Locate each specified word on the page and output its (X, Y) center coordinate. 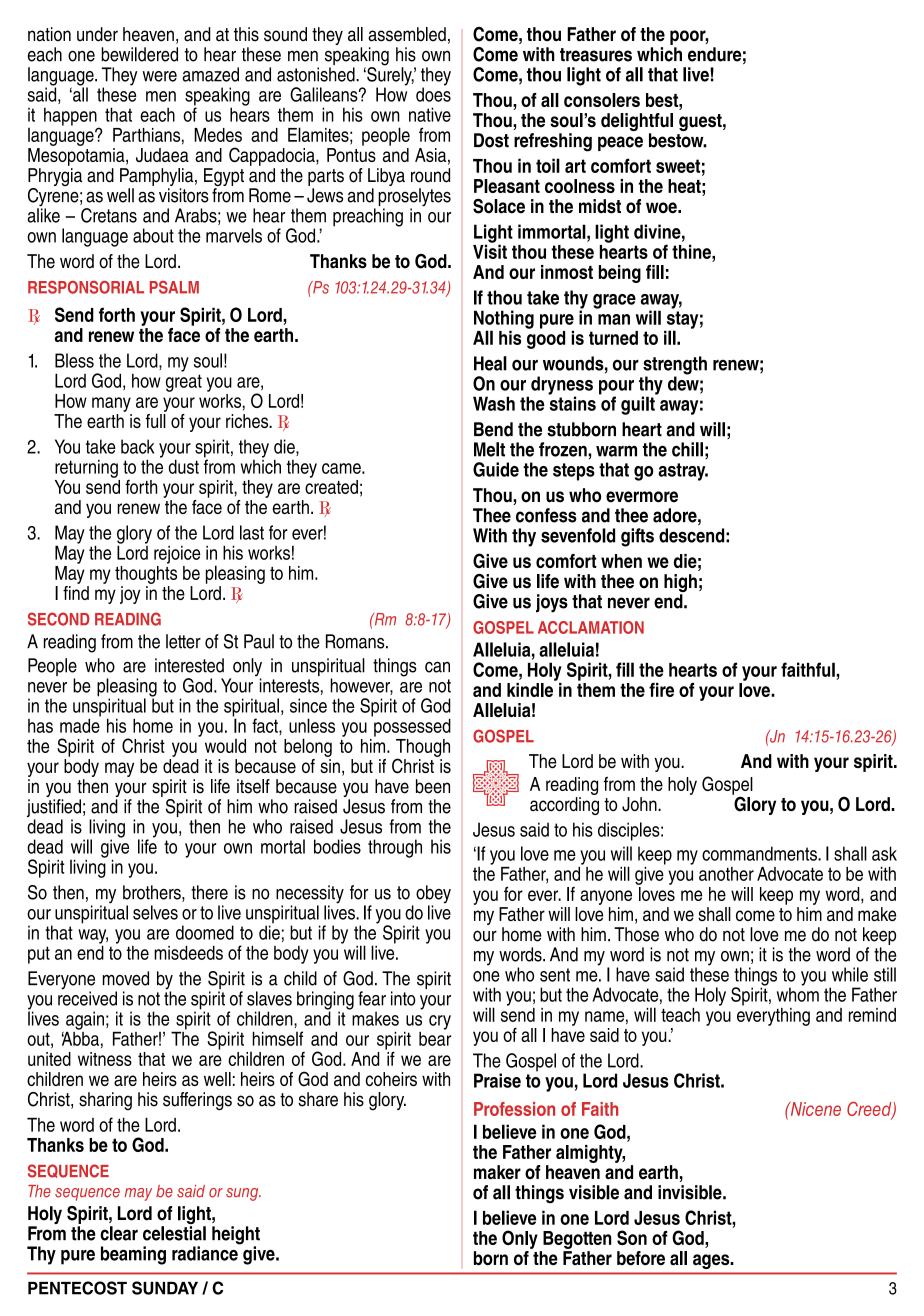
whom (798, 993)
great (184, 383)
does (433, 93)
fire (661, 690)
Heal (490, 363)
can (437, 667)
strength (675, 366)
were (159, 76)
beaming (133, 1255)
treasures (596, 55)
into (403, 998)
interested (189, 665)
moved (126, 978)
